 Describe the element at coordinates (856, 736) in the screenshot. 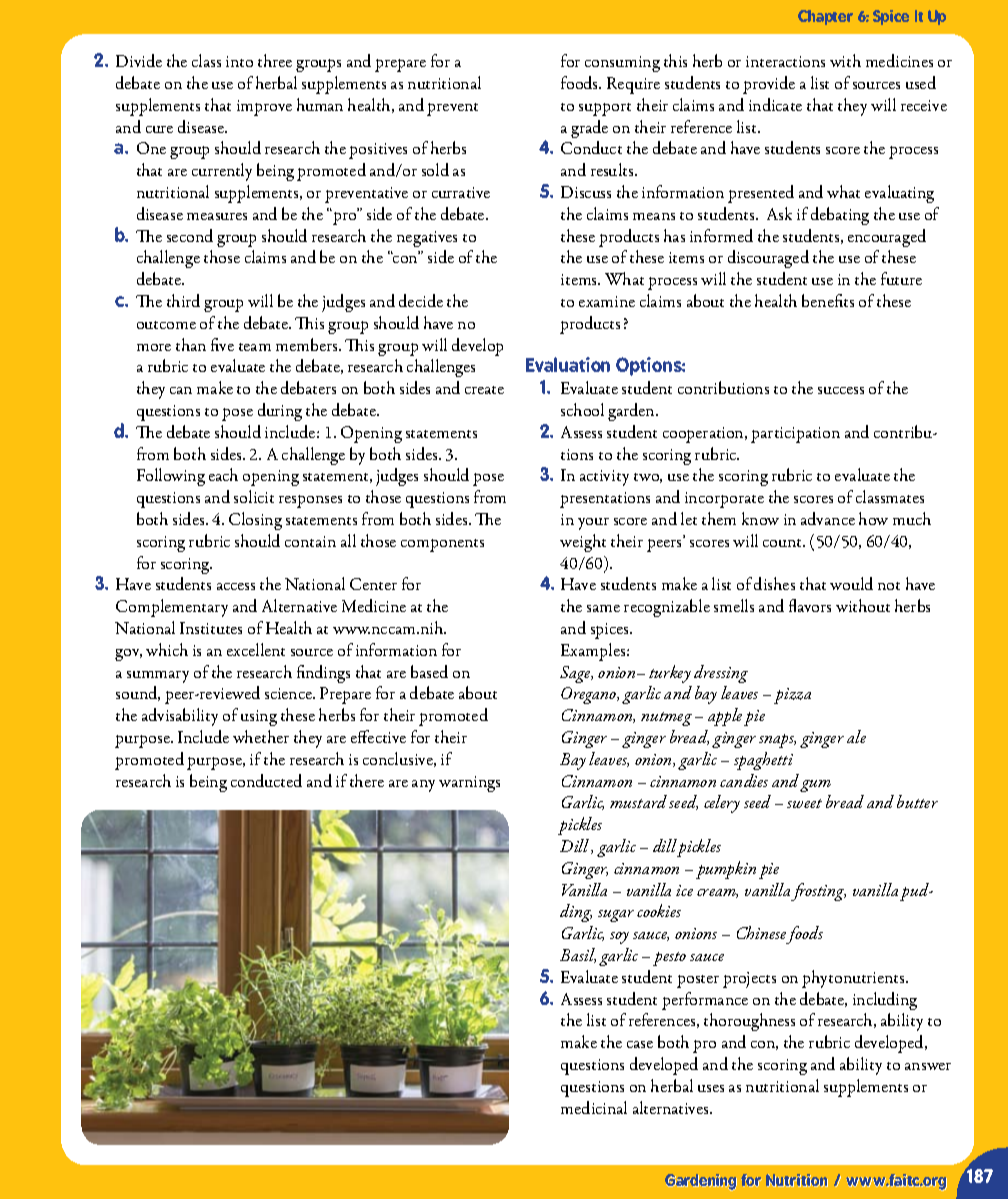

I see `ale` at that location.
